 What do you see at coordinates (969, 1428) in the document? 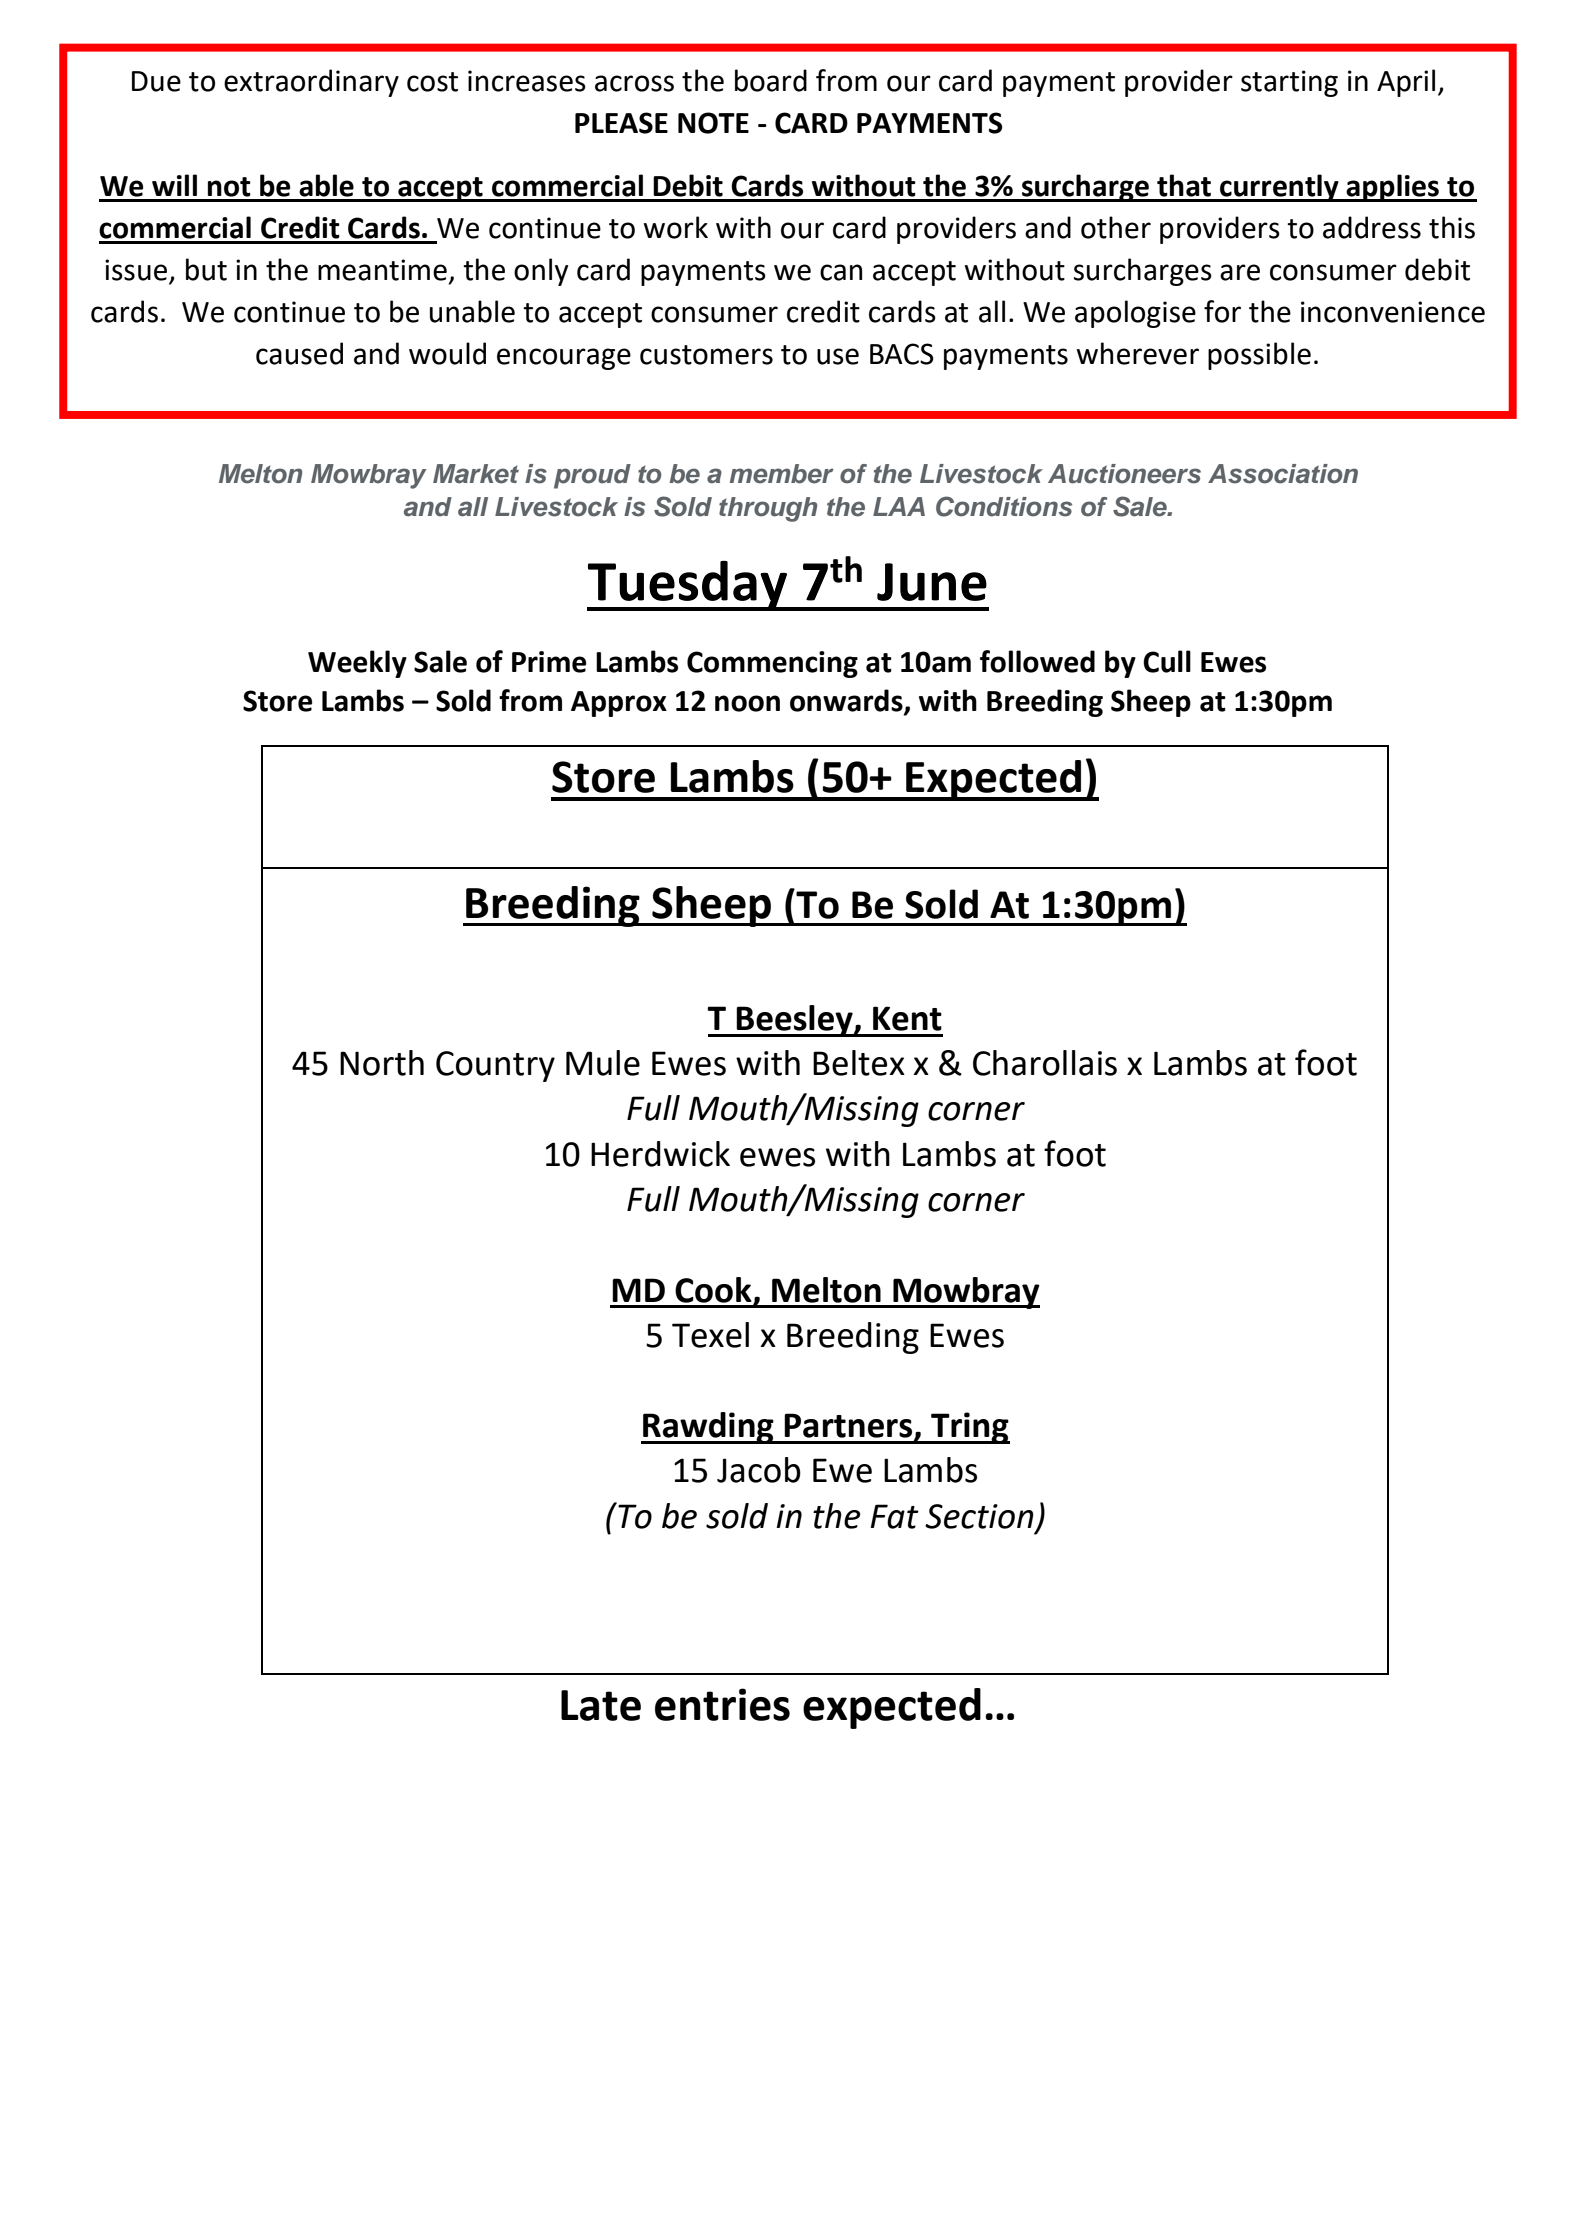
I see `Tring` at bounding box center [969, 1428].
